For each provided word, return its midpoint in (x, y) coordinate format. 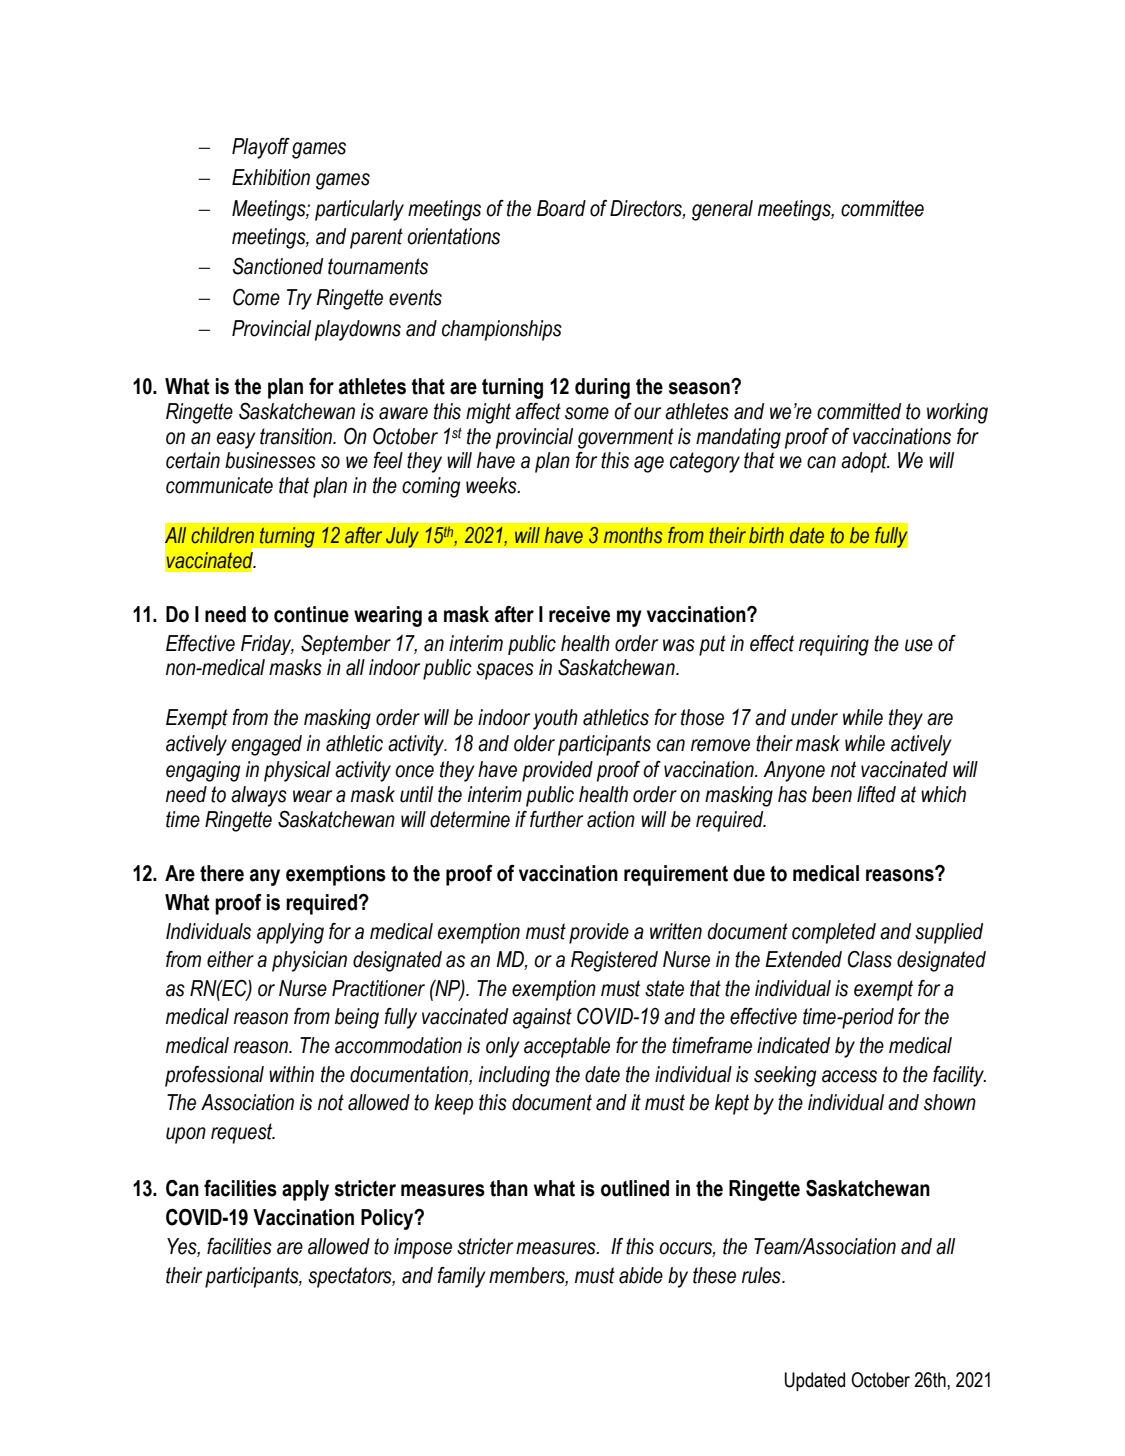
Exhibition (271, 177)
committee (882, 208)
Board (561, 208)
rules (762, 1275)
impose (423, 1248)
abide (641, 1275)
